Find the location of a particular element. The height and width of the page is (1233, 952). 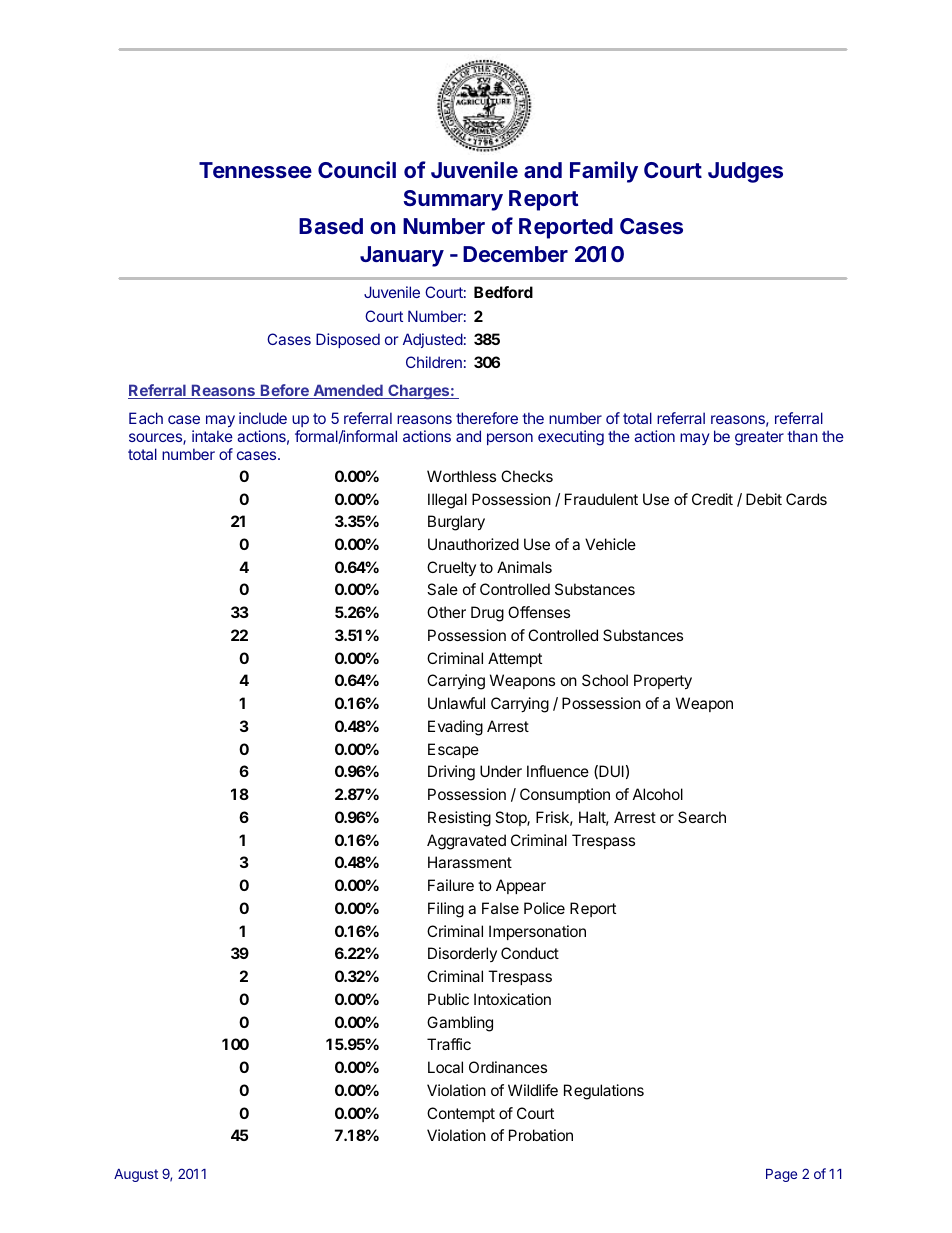

Credit is located at coordinates (712, 499).
